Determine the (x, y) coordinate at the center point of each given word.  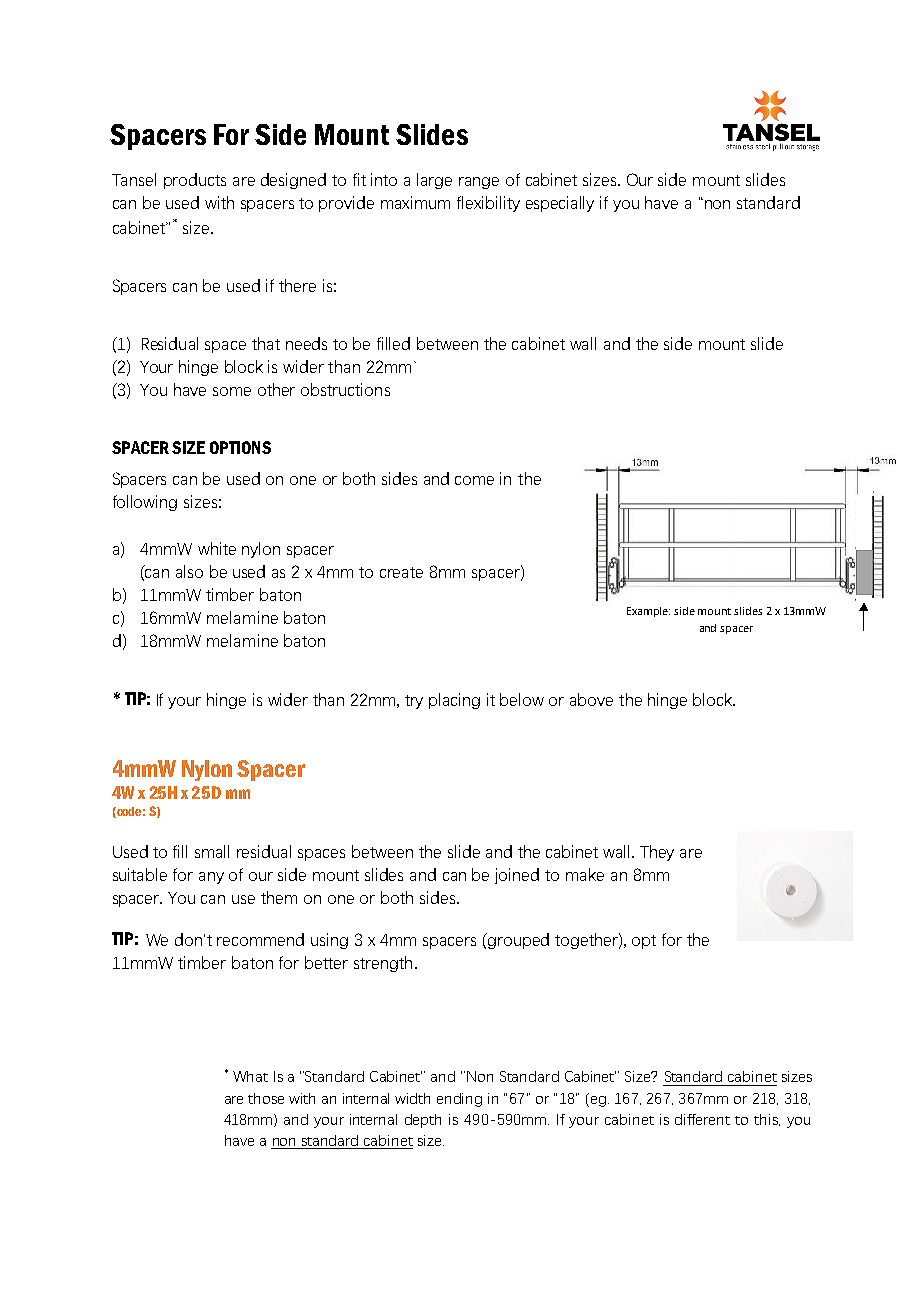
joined (517, 876)
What (250, 1076)
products (195, 181)
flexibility (488, 204)
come (474, 480)
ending (459, 1100)
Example (648, 612)
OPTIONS (240, 447)
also (189, 571)
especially (560, 204)
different (702, 1119)
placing (454, 701)
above (591, 699)
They (657, 853)
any (211, 878)
